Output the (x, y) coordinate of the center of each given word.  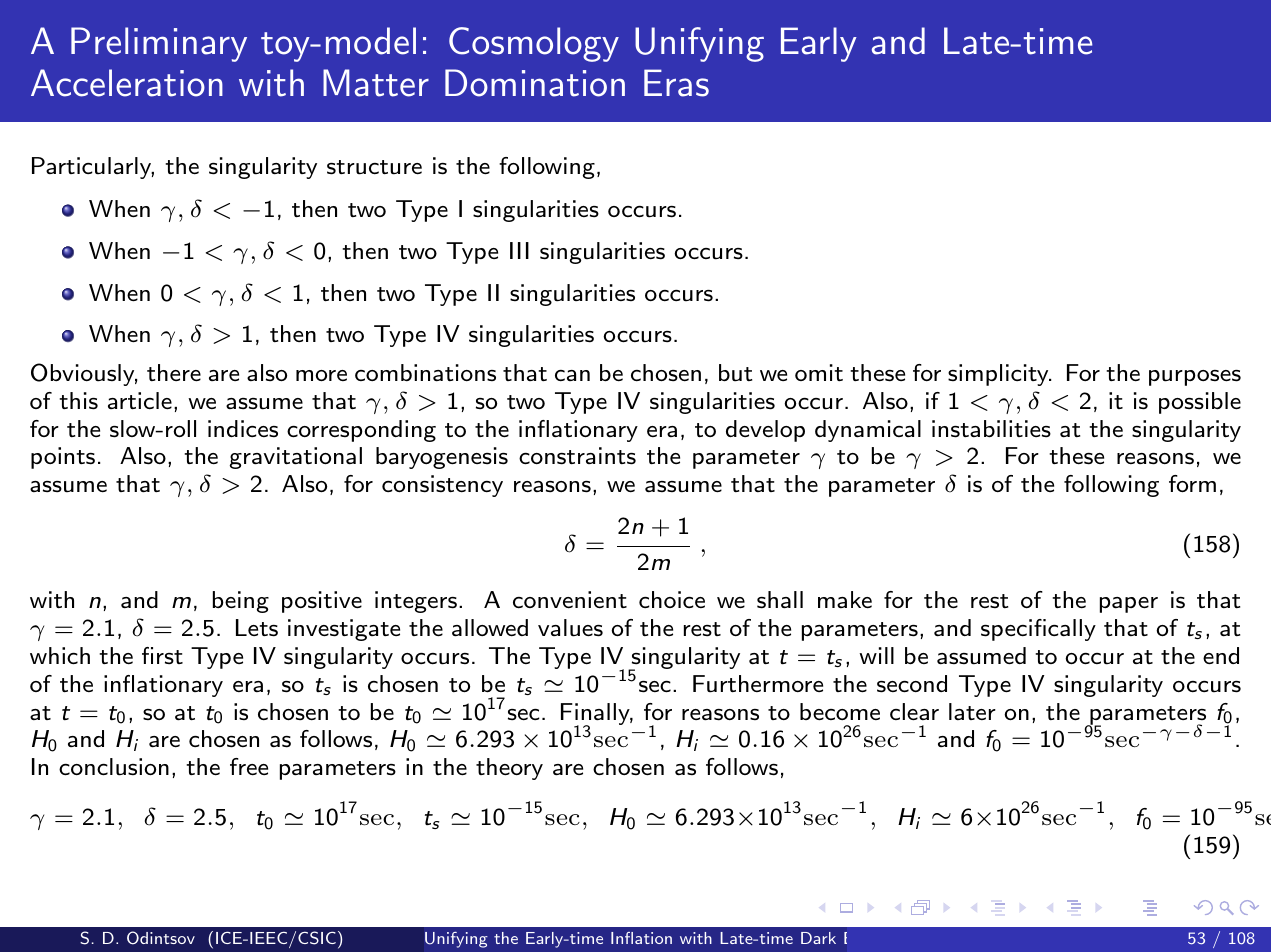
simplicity (999, 375)
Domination (535, 83)
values (570, 628)
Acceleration (127, 83)
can (572, 375)
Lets (257, 628)
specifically (1038, 630)
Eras (676, 83)
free (249, 767)
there (174, 372)
